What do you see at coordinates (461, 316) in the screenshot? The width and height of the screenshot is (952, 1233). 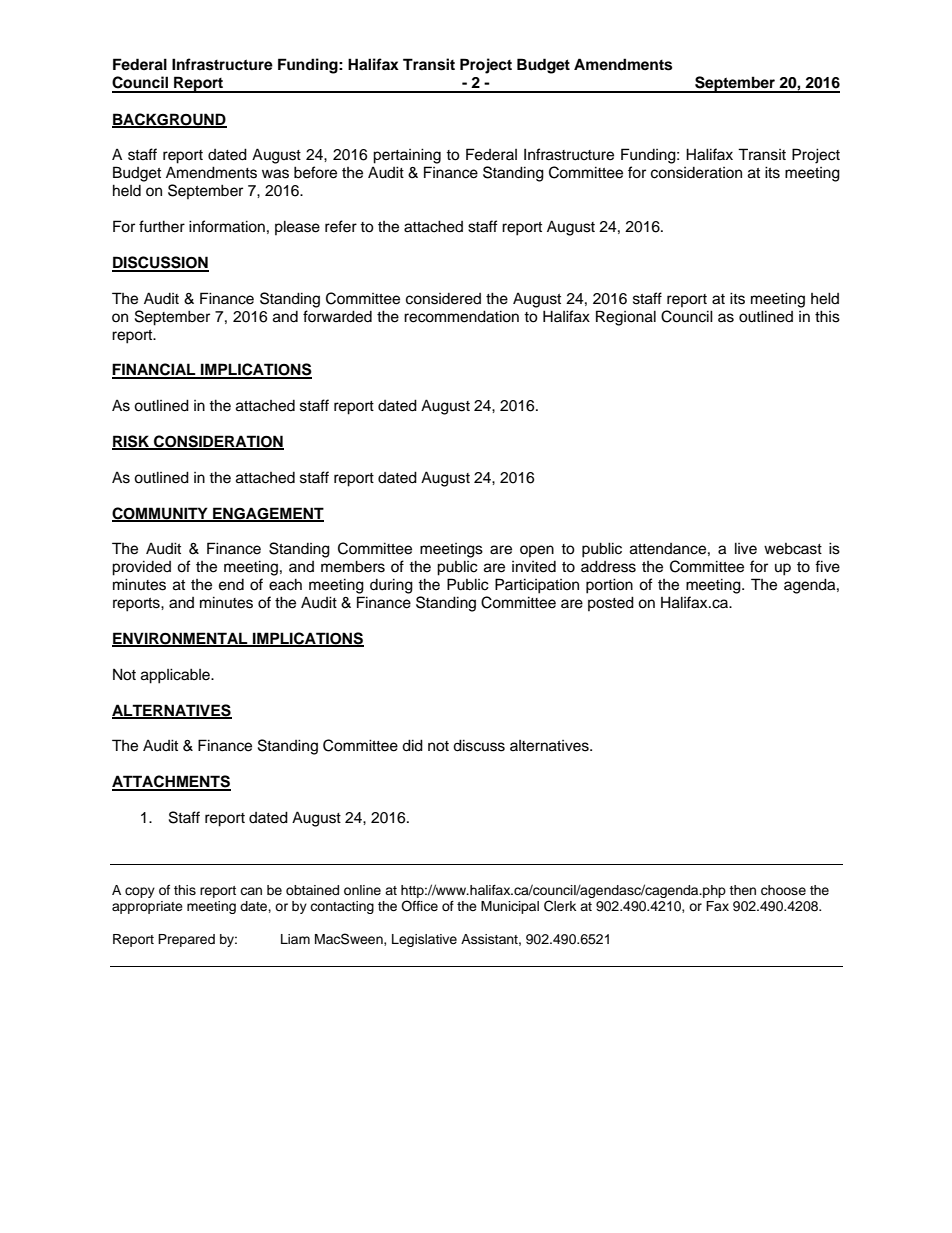 I see `recommendation` at bounding box center [461, 316].
